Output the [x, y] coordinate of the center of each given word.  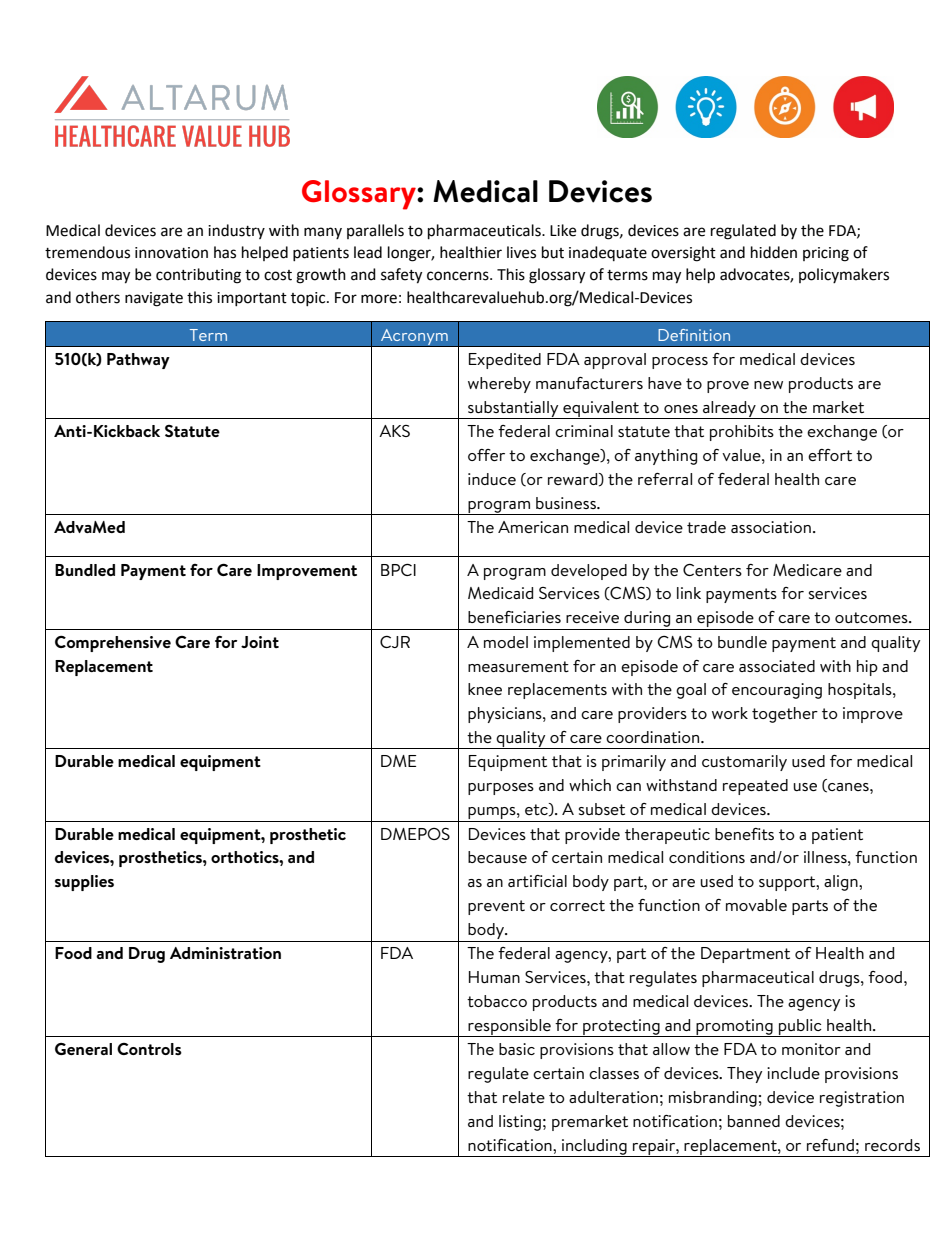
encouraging [777, 691]
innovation [171, 253]
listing [520, 1123]
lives [521, 252]
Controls [149, 1049]
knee [485, 689]
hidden [774, 252]
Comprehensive [113, 644]
